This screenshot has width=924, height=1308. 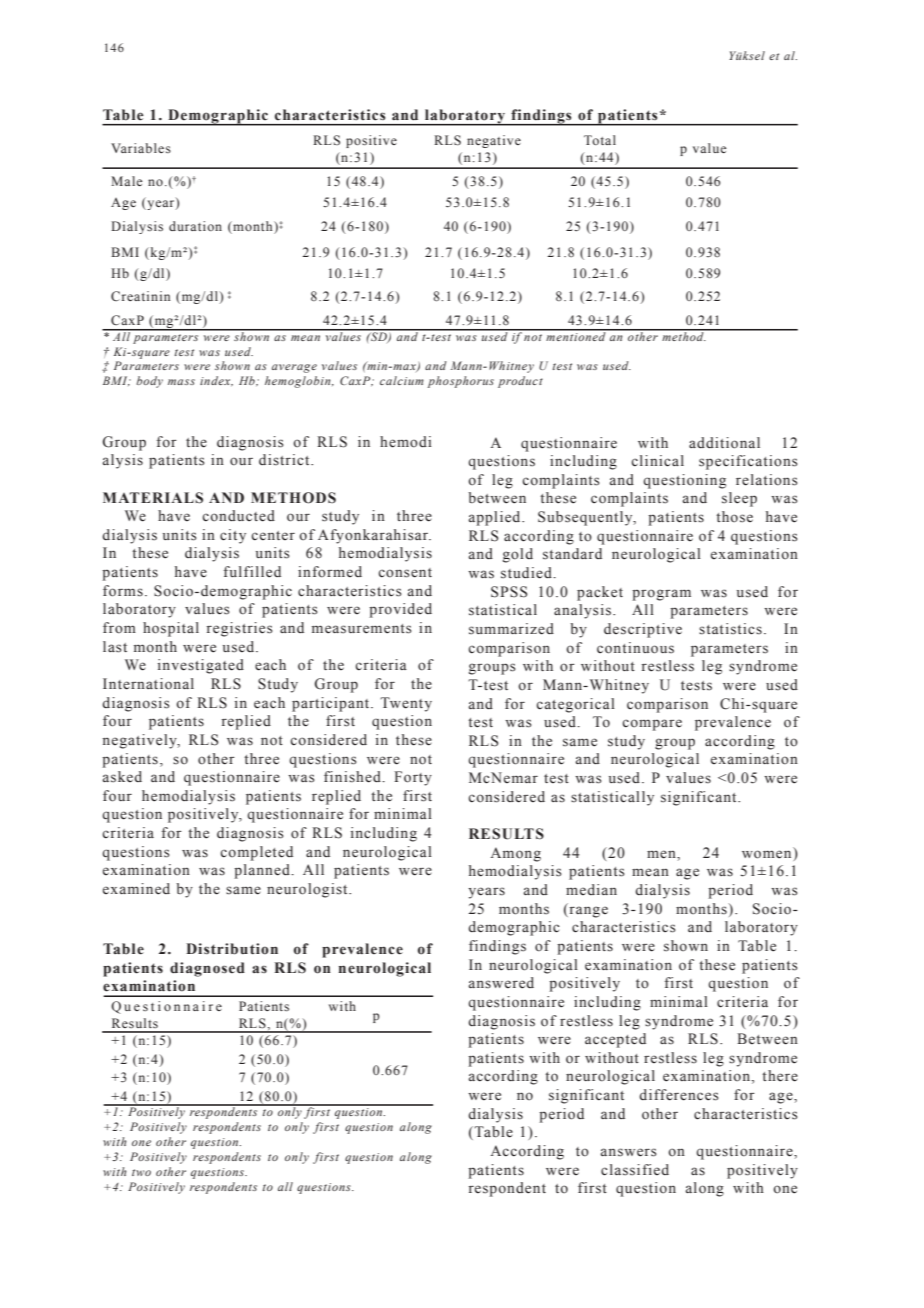 I want to click on Total, so click(x=600, y=140).
